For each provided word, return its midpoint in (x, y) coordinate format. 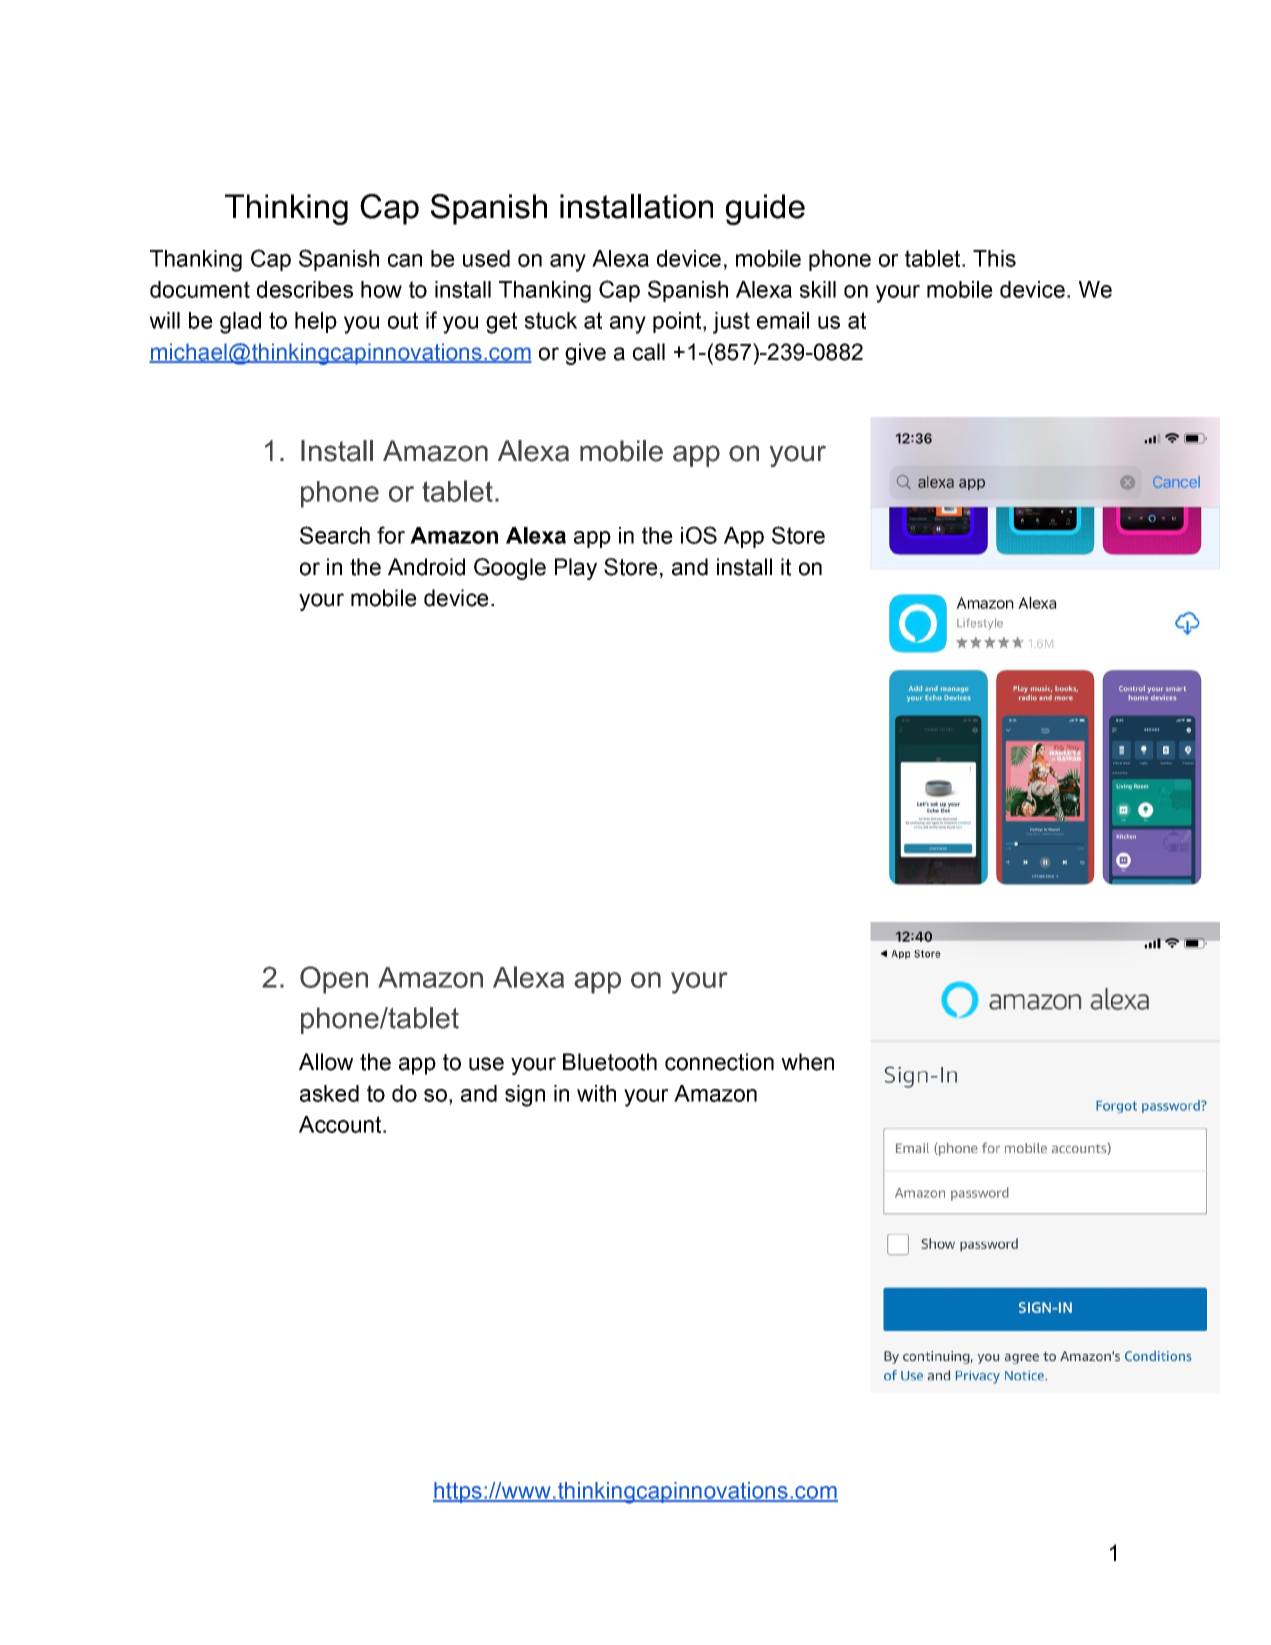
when (807, 1062)
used (486, 258)
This (994, 258)
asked (329, 1093)
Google (510, 569)
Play (576, 569)
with (596, 1093)
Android (426, 567)
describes (305, 289)
